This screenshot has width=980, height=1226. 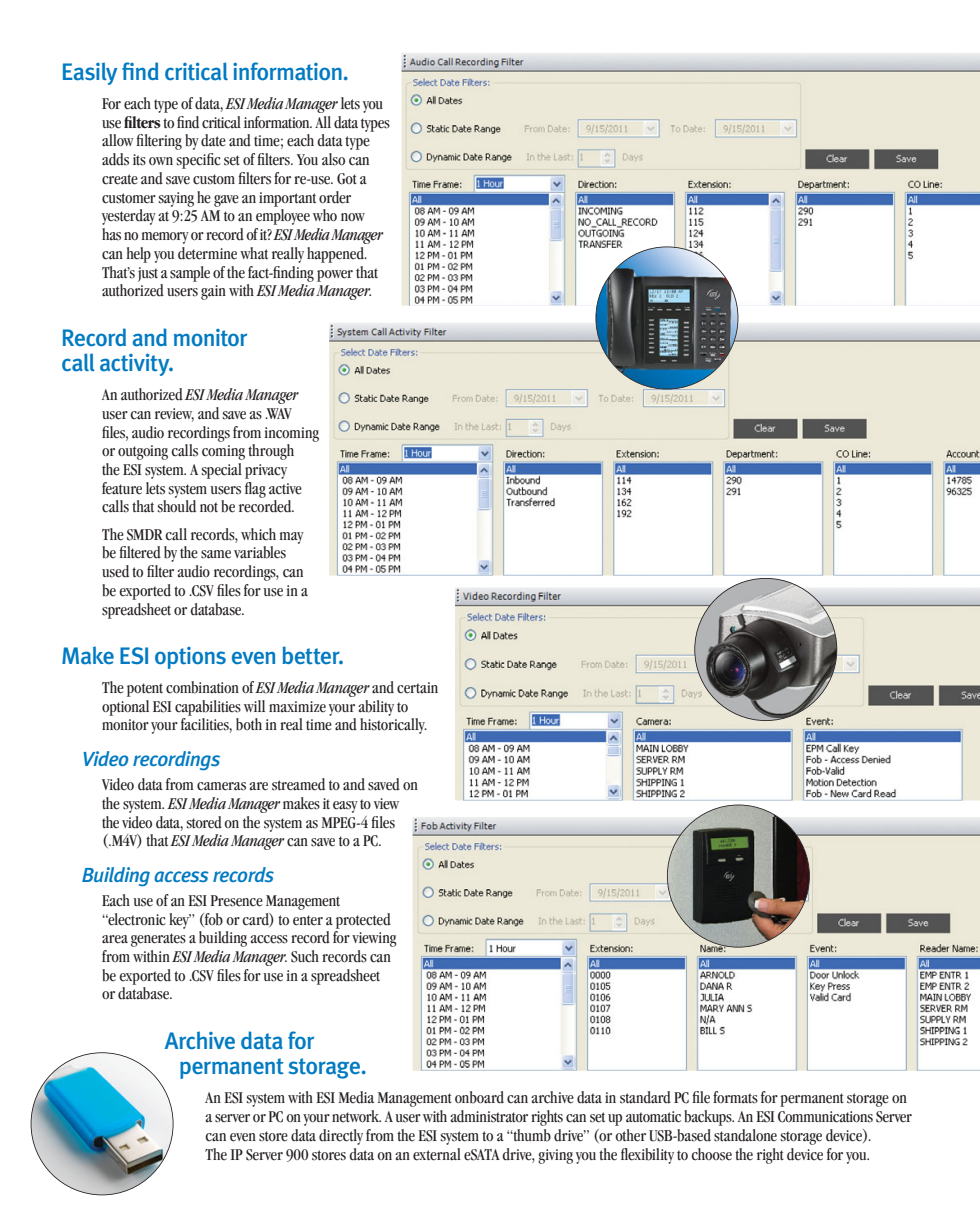 I want to click on administrator, so click(x=489, y=1116).
